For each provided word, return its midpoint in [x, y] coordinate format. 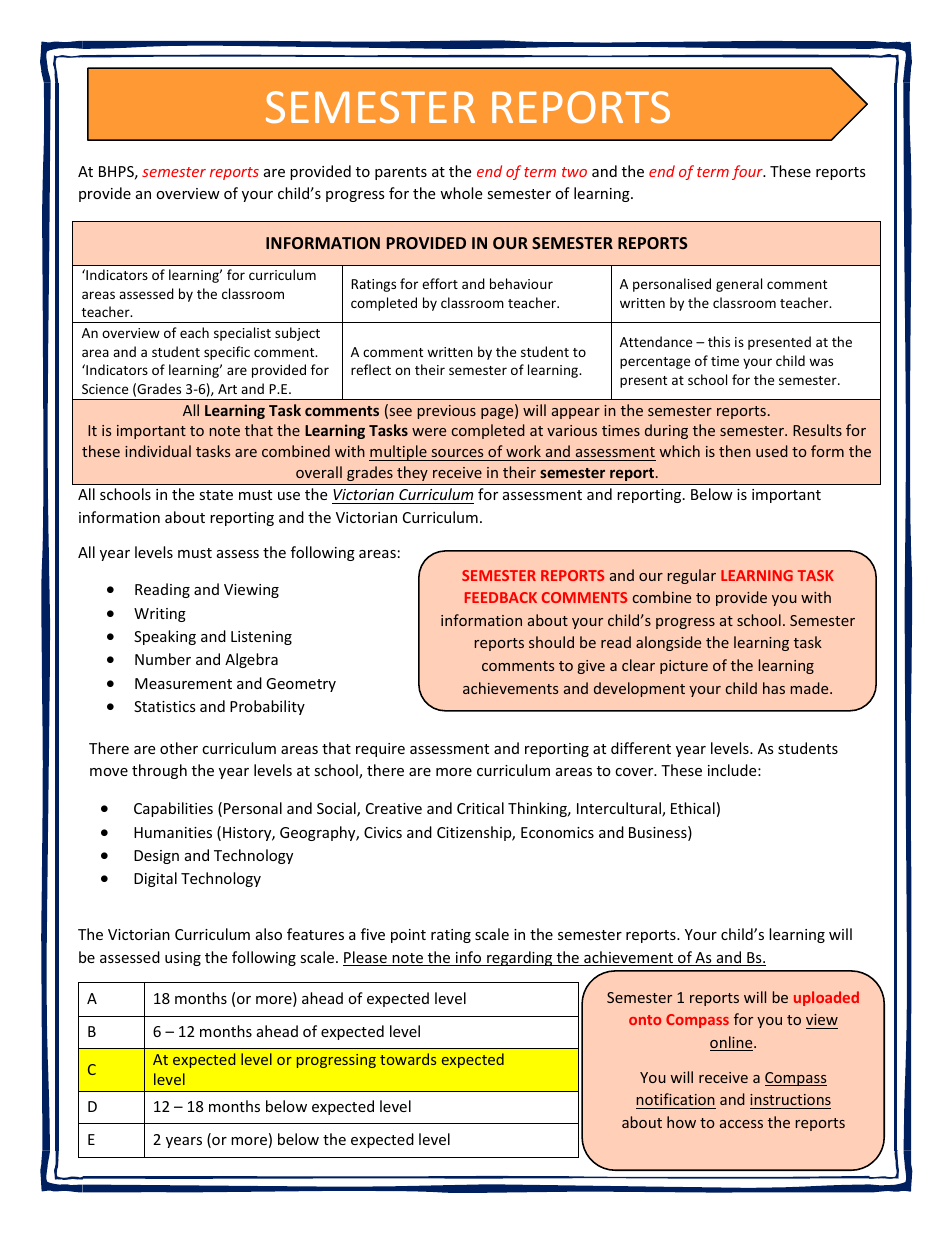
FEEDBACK [501, 597]
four [748, 172]
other [179, 748]
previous [447, 412]
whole [461, 193]
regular [692, 576]
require [380, 750]
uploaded [826, 998]
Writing [160, 615]
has [774, 688]
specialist [242, 334]
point [408, 936]
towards [408, 1059]
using [183, 959]
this [719, 341]
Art [227, 389]
